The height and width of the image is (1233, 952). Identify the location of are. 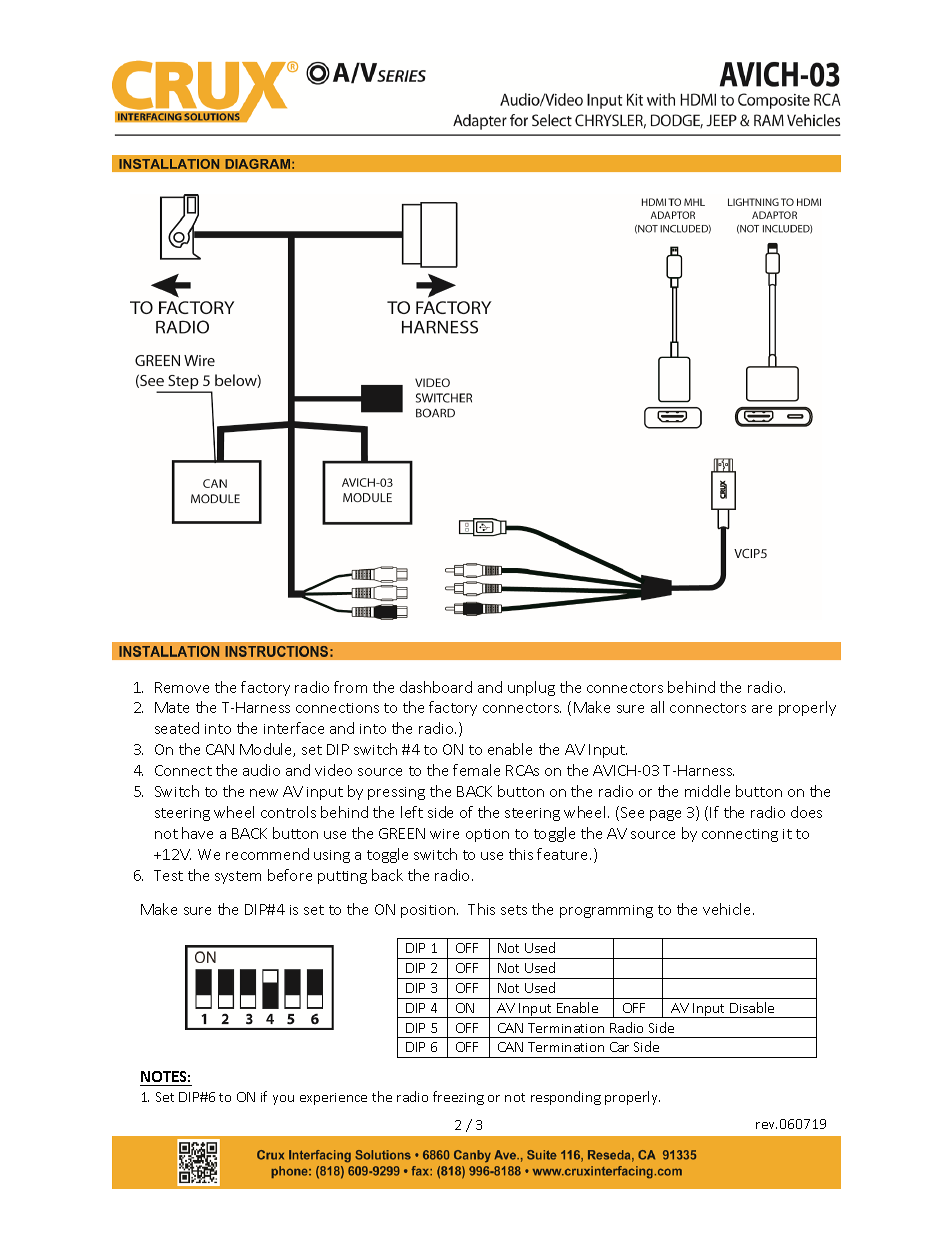
(762, 709).
